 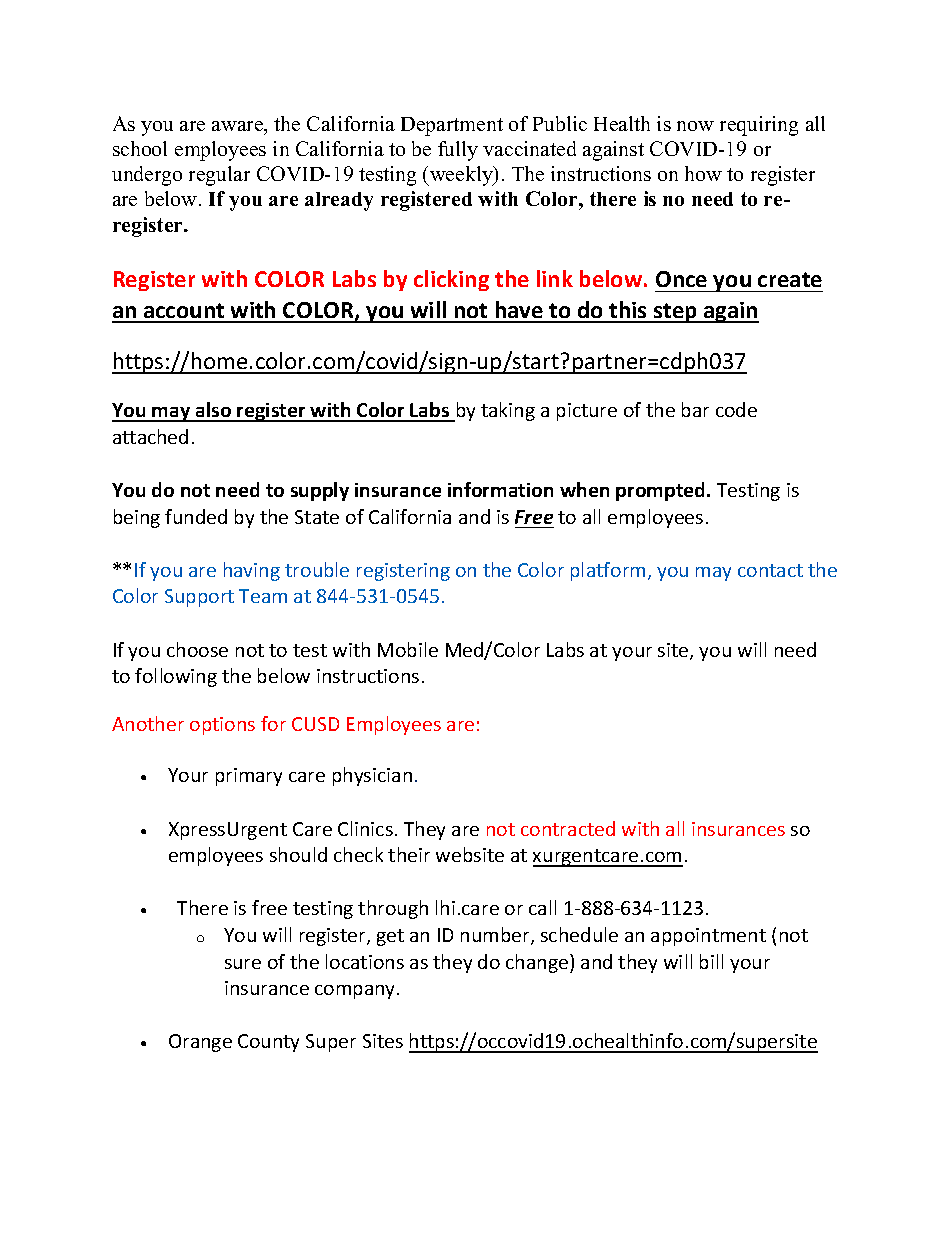 What do you see at coordinates (711, 961) in the image?
I see `bill` at bounding box center [711, 961].
